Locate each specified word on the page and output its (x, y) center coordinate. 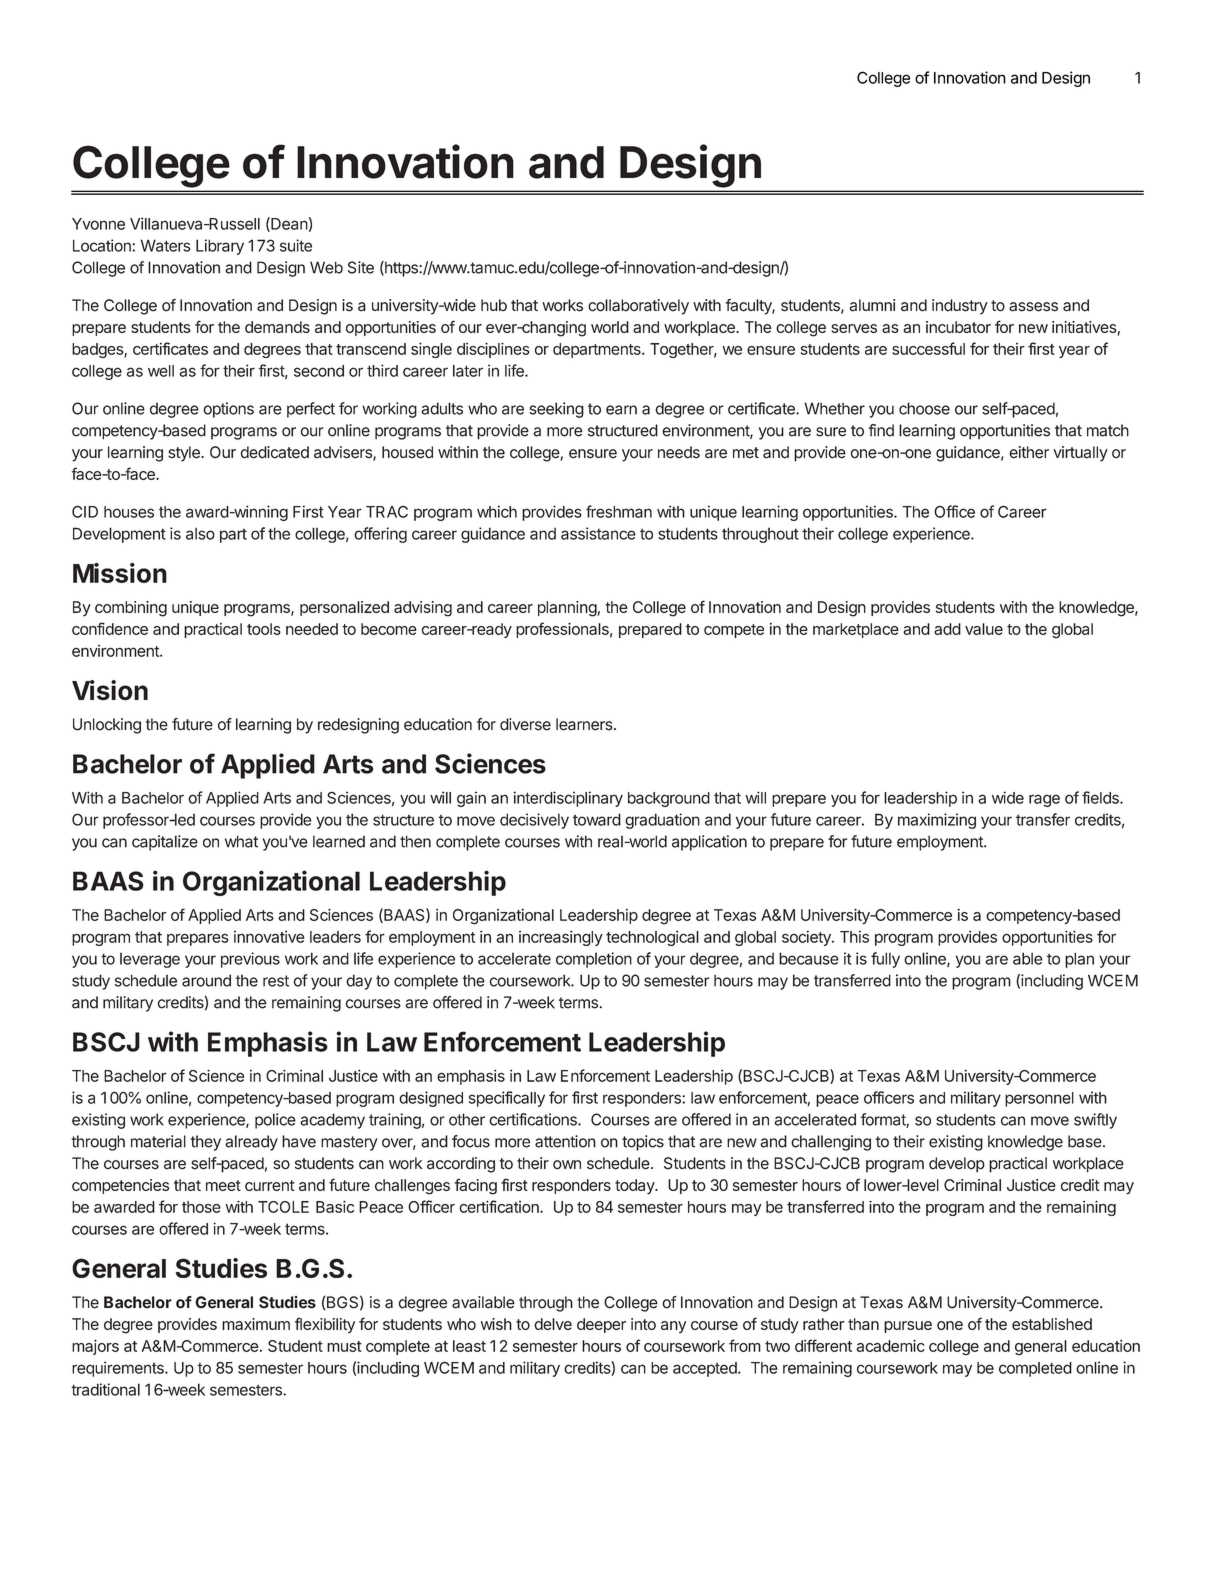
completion (594, 960)
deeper (601, 1325)
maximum (256, 1324)
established (1052, 1324)
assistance (598, 533)
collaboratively (638, 307)
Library (220, 247)
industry (960, 307)
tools (264, 629)
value (984, 629)
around (206, 980)
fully (885, 960)
